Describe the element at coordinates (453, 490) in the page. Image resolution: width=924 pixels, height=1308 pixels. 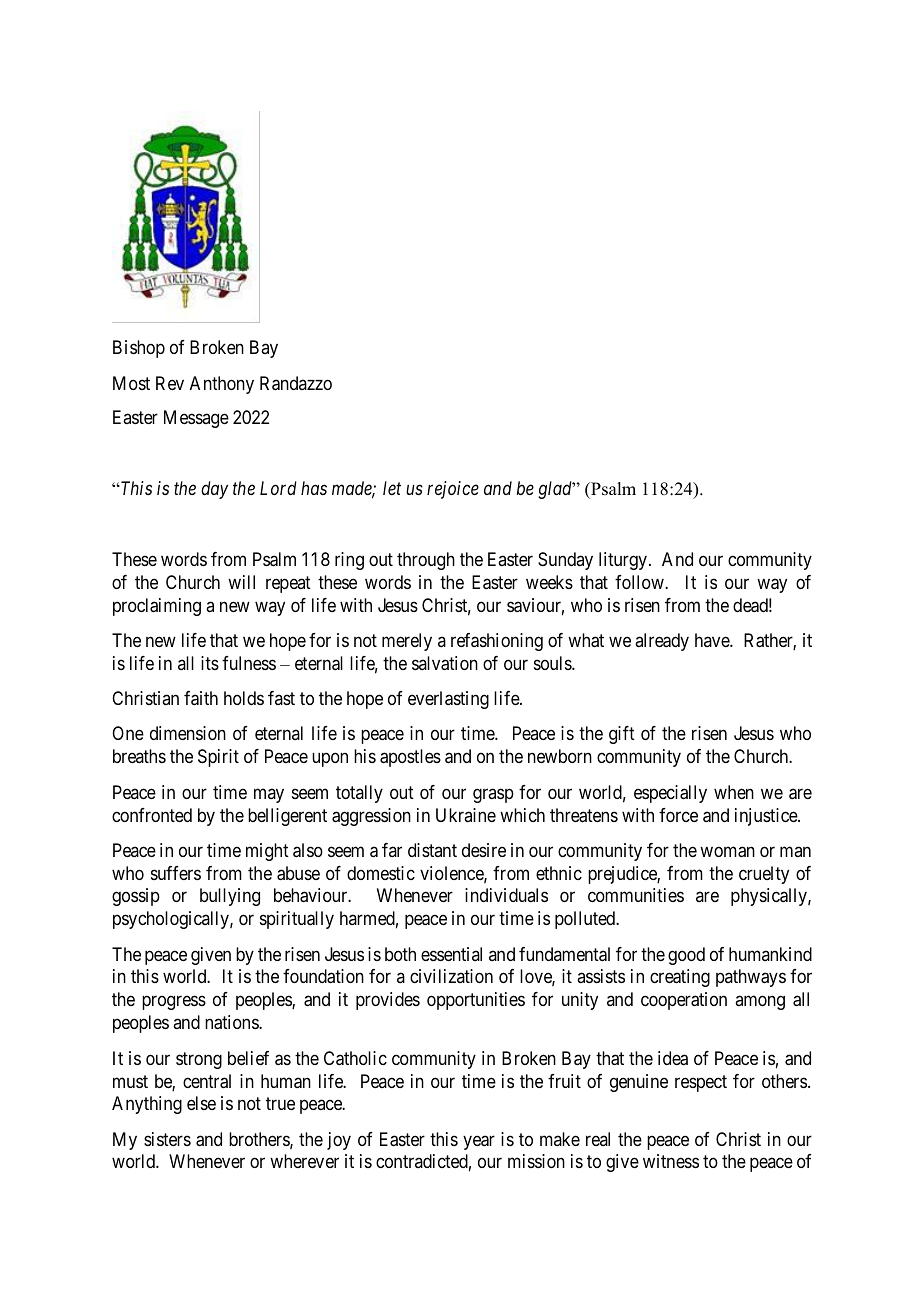
I see `rejoice` at that location.
